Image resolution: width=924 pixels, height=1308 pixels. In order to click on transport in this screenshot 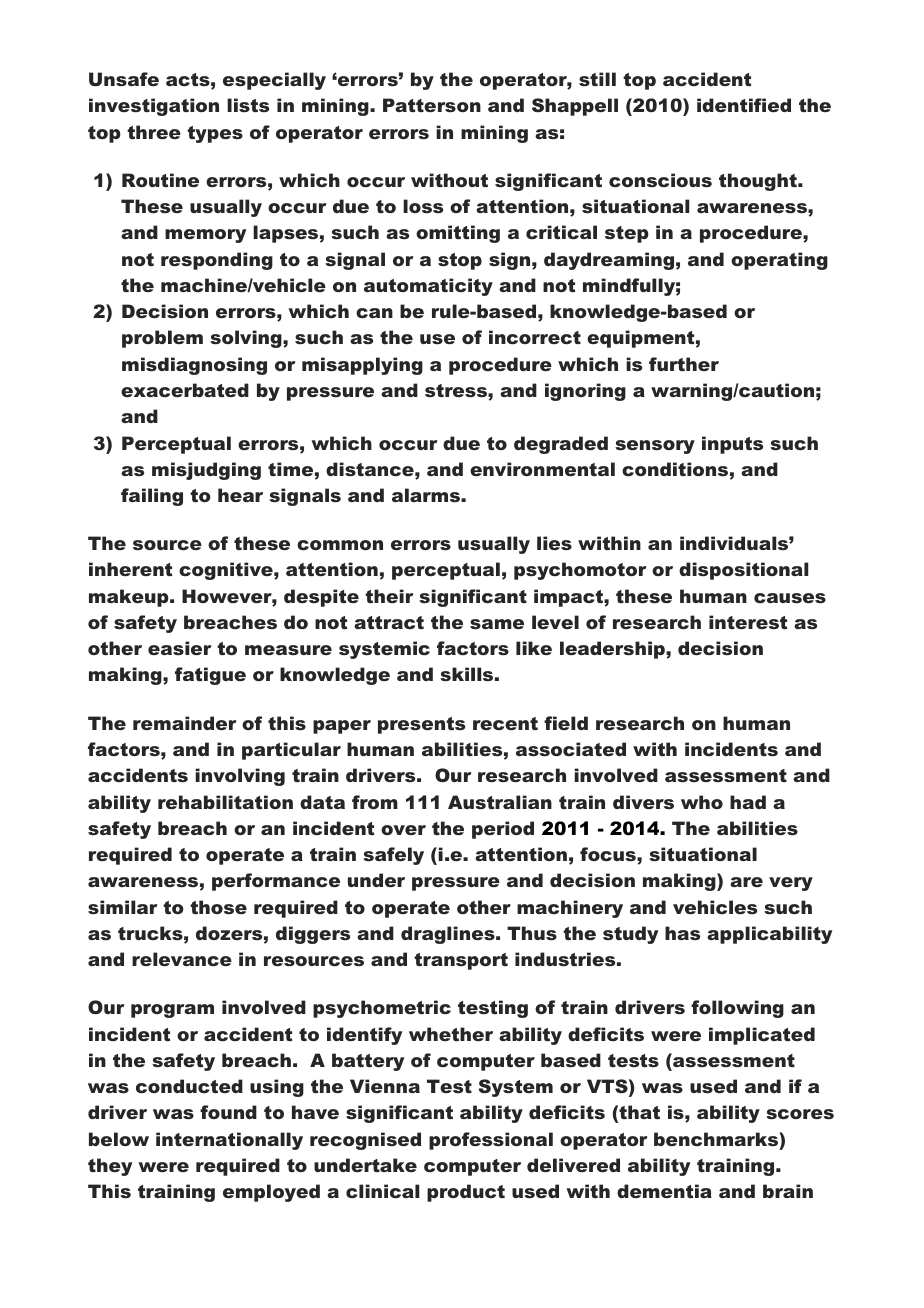, I will do `click(461, 961)`.
